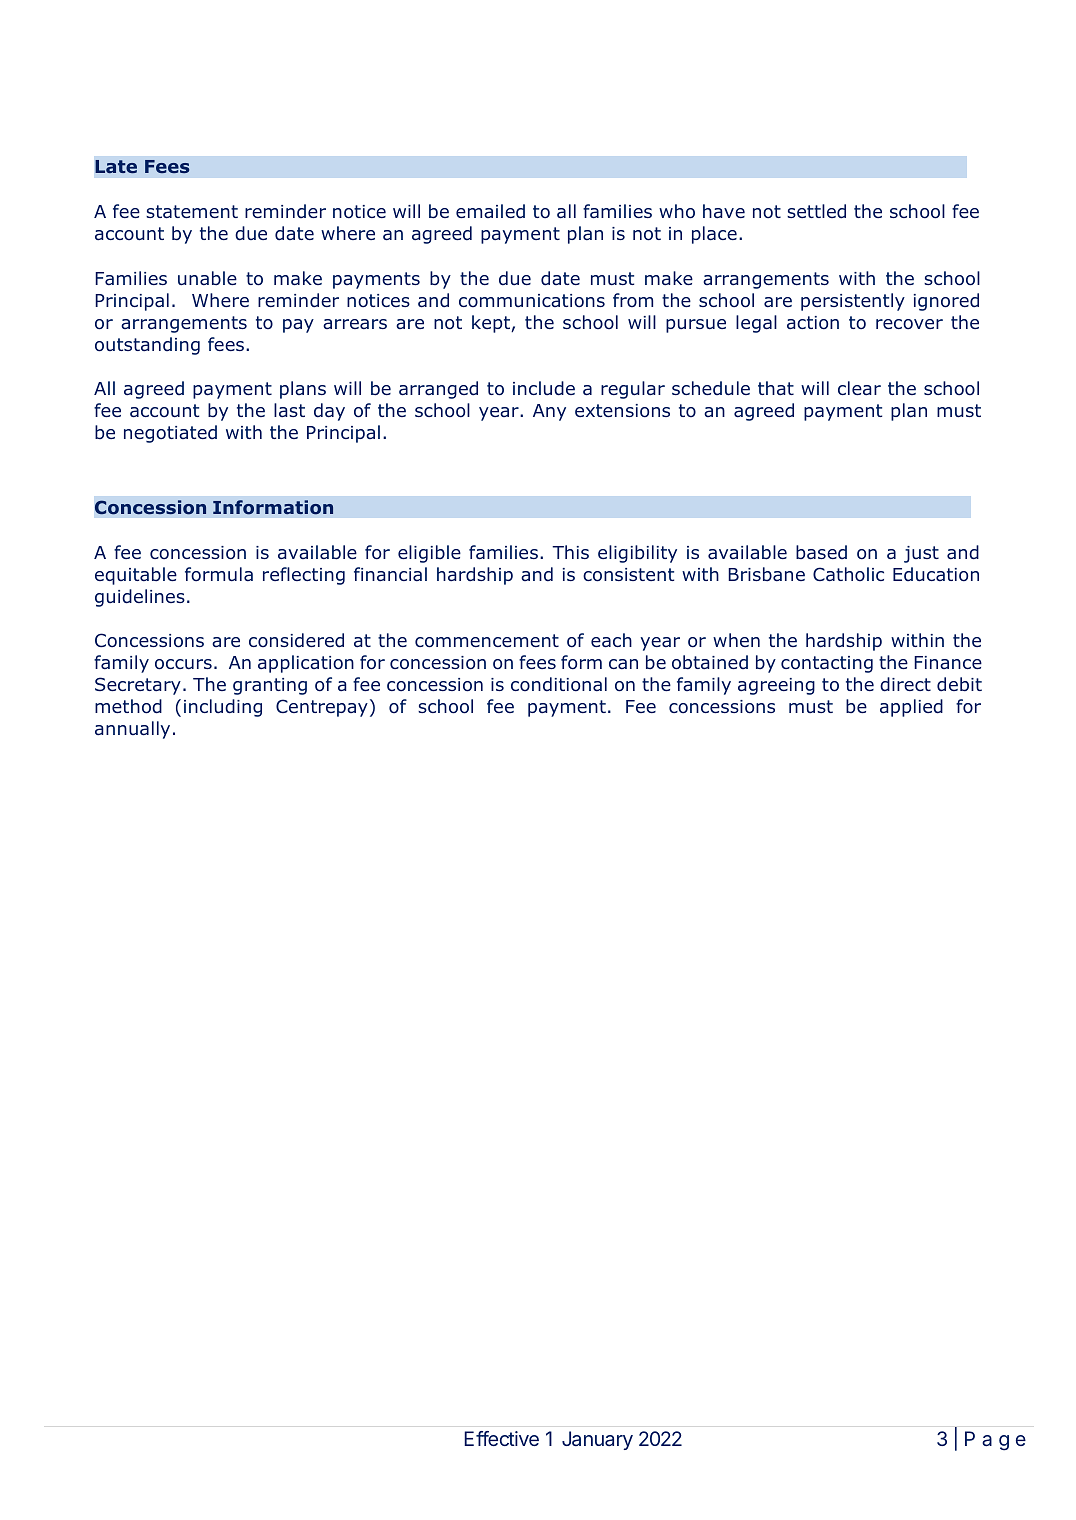 This document has width=1076, height=1520. What do you see at coordinates (559, 684) in the document?
I see `conditional` at bounding box center [559, 684].
